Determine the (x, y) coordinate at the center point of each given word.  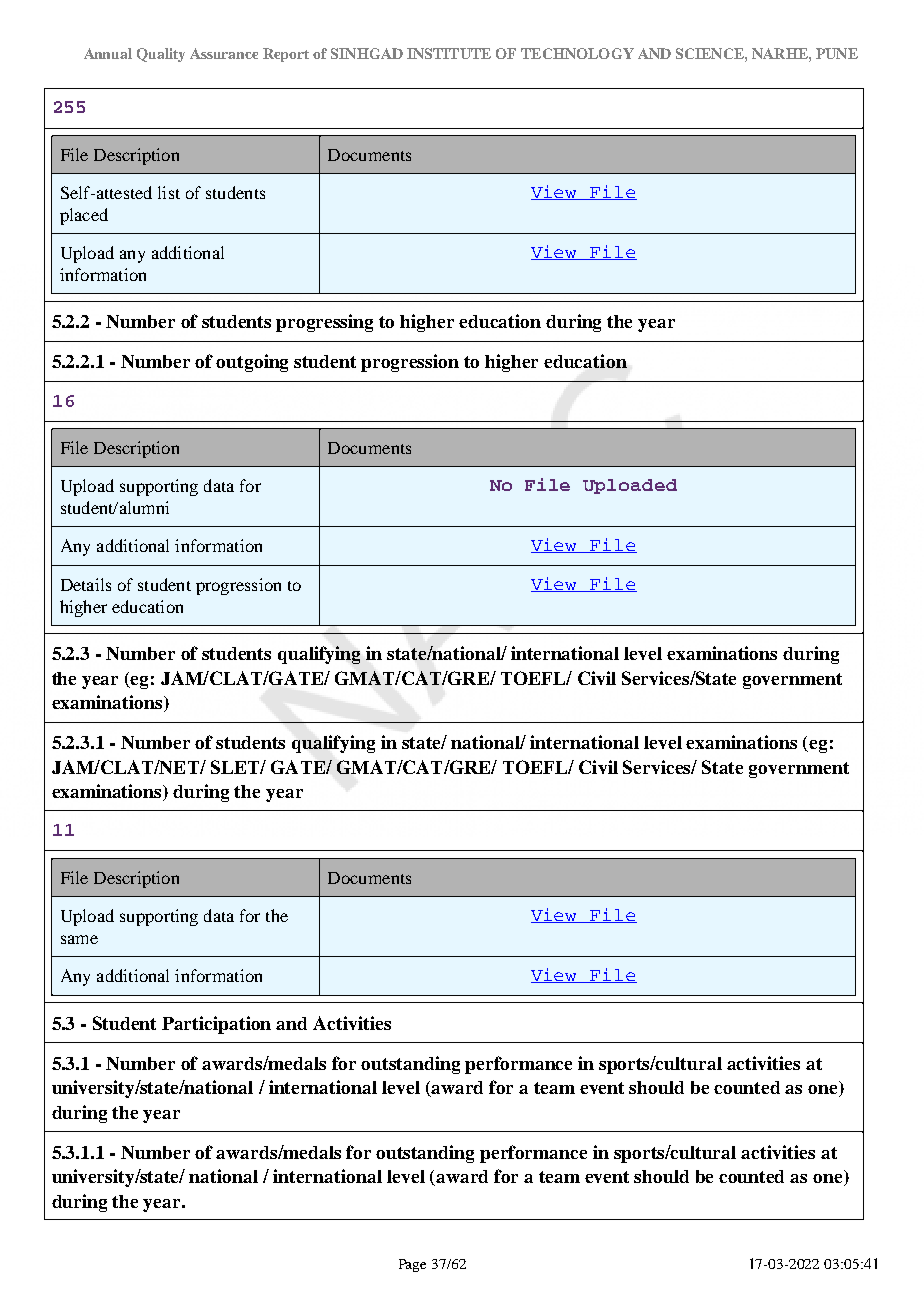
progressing (324, 323)
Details (86, 584)
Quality (161, 55)
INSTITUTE (449, 53)
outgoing (252, 363)
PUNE (837, 53)
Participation (216, 1025)
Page (412, 1265)
